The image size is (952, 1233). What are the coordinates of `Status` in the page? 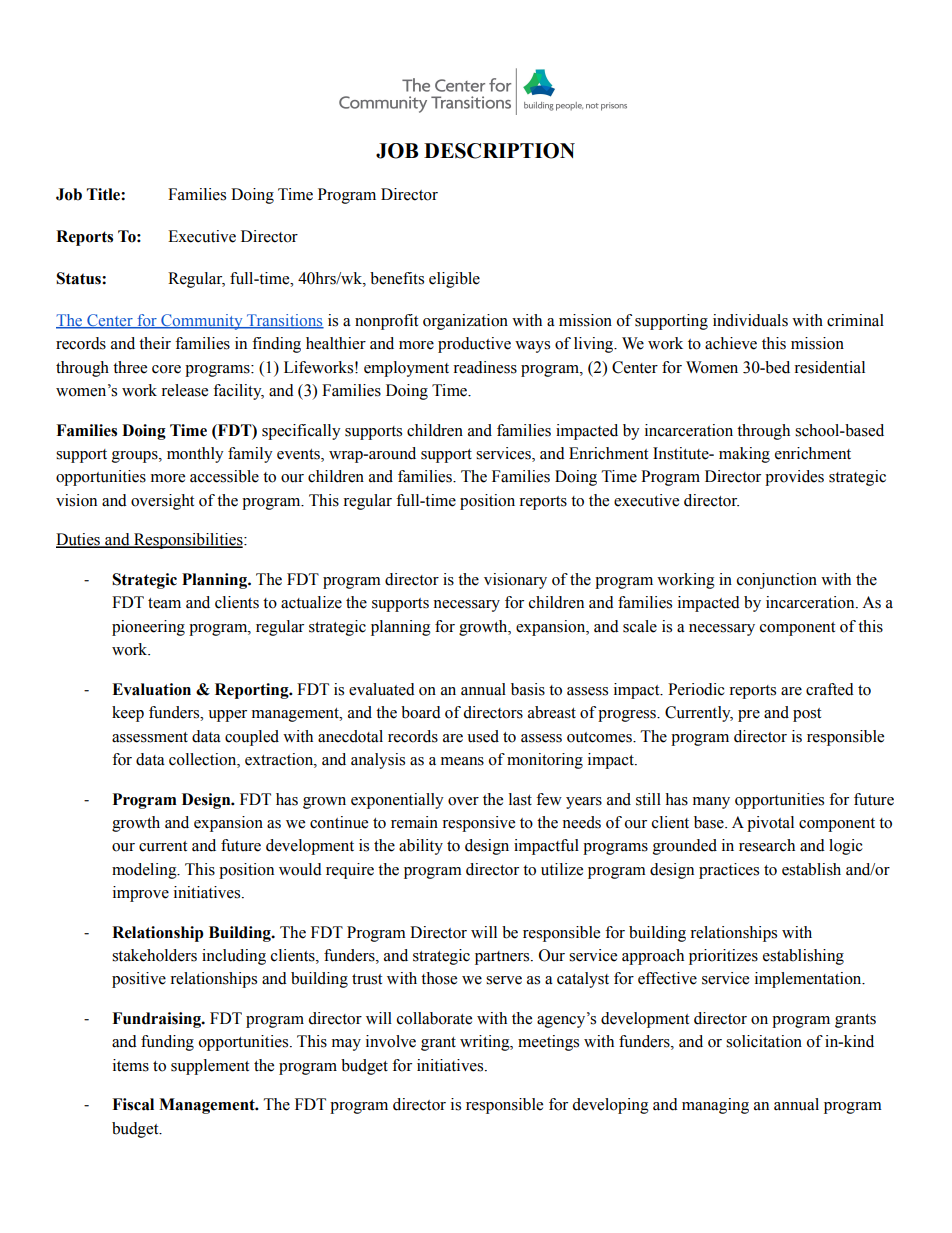 It's located at (79, 278).
